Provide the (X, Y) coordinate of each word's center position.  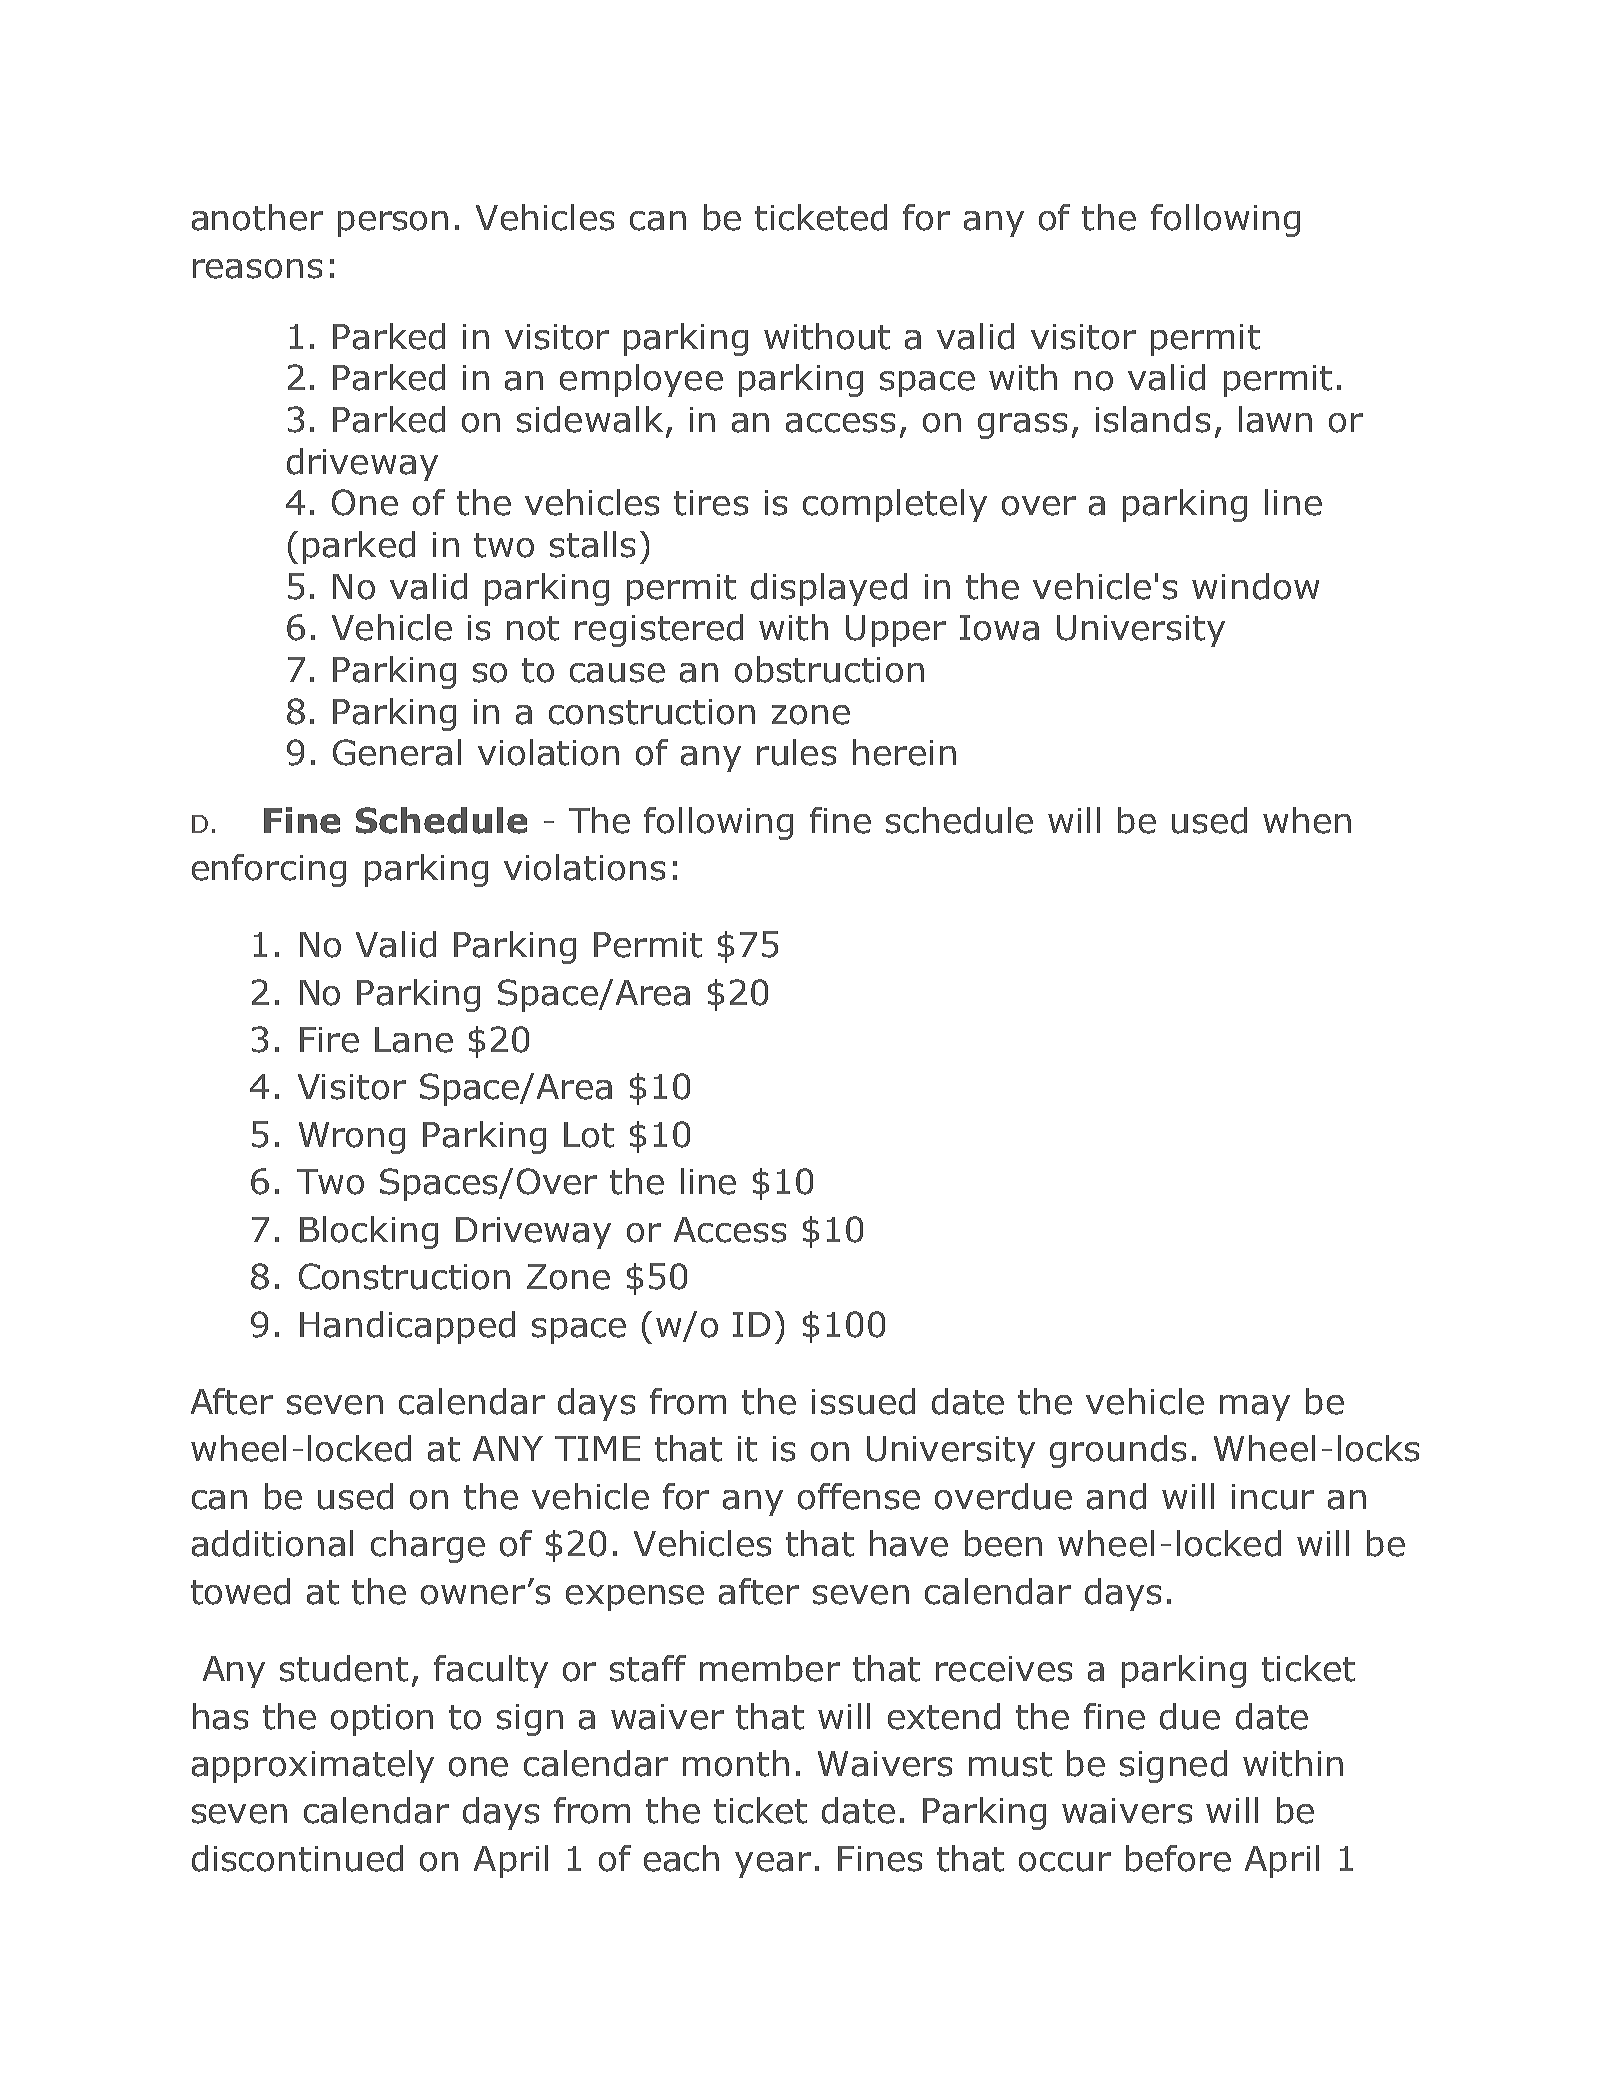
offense (859, 1496)
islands (1153, 419)
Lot (589, 1135)
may (1255, 1408)
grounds (1118, 1451)
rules (796, 752)
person (393, 224)
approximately (313, 1766)
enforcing (269, 870)
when (1307, 820)
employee (641, 380)
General (397, 752)
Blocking (369, 1232)
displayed (829, 589)
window (1255, 586)
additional (272, 1543)
